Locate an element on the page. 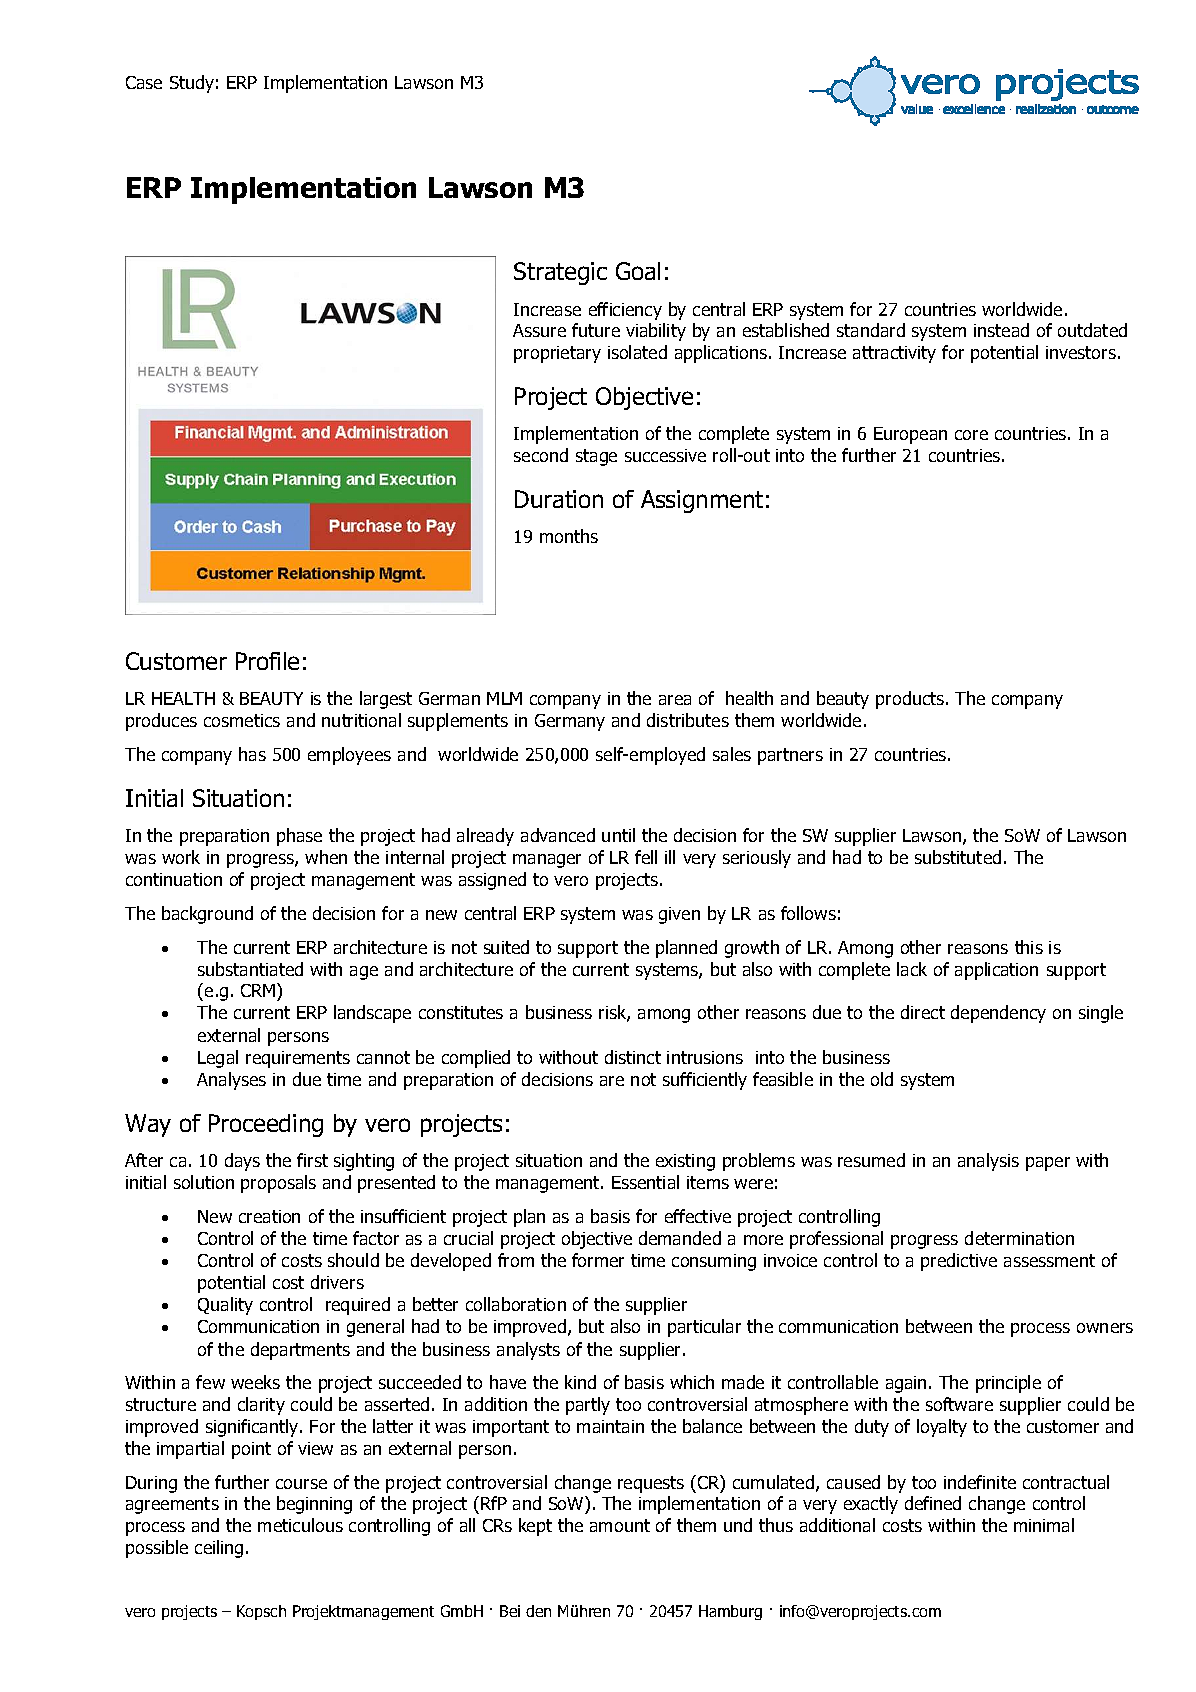 The height and width of the image is (1692, 1196). instead is located at coordinates (1001, 330).
